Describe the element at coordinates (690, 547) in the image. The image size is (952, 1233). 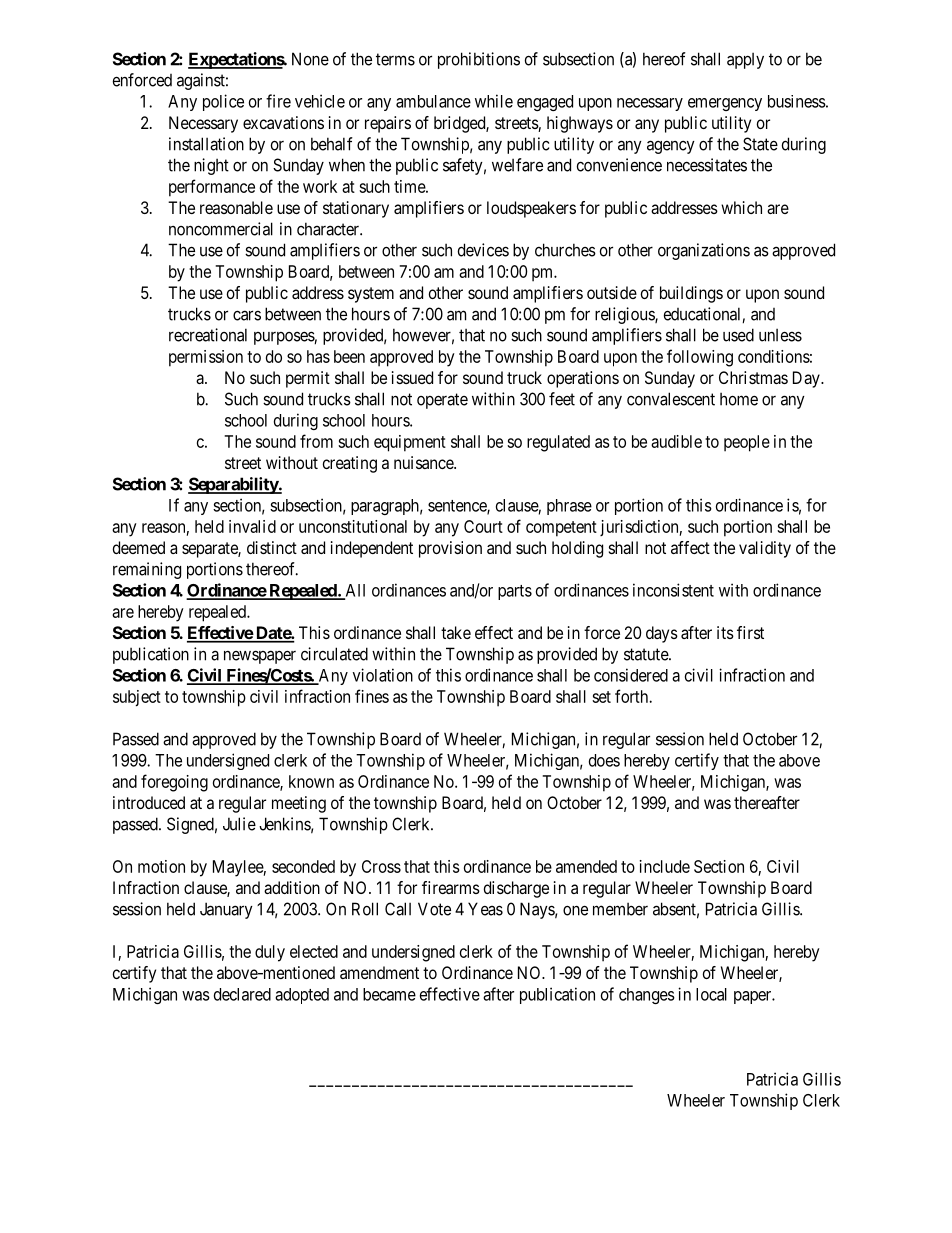
I see `affect` at that location.
